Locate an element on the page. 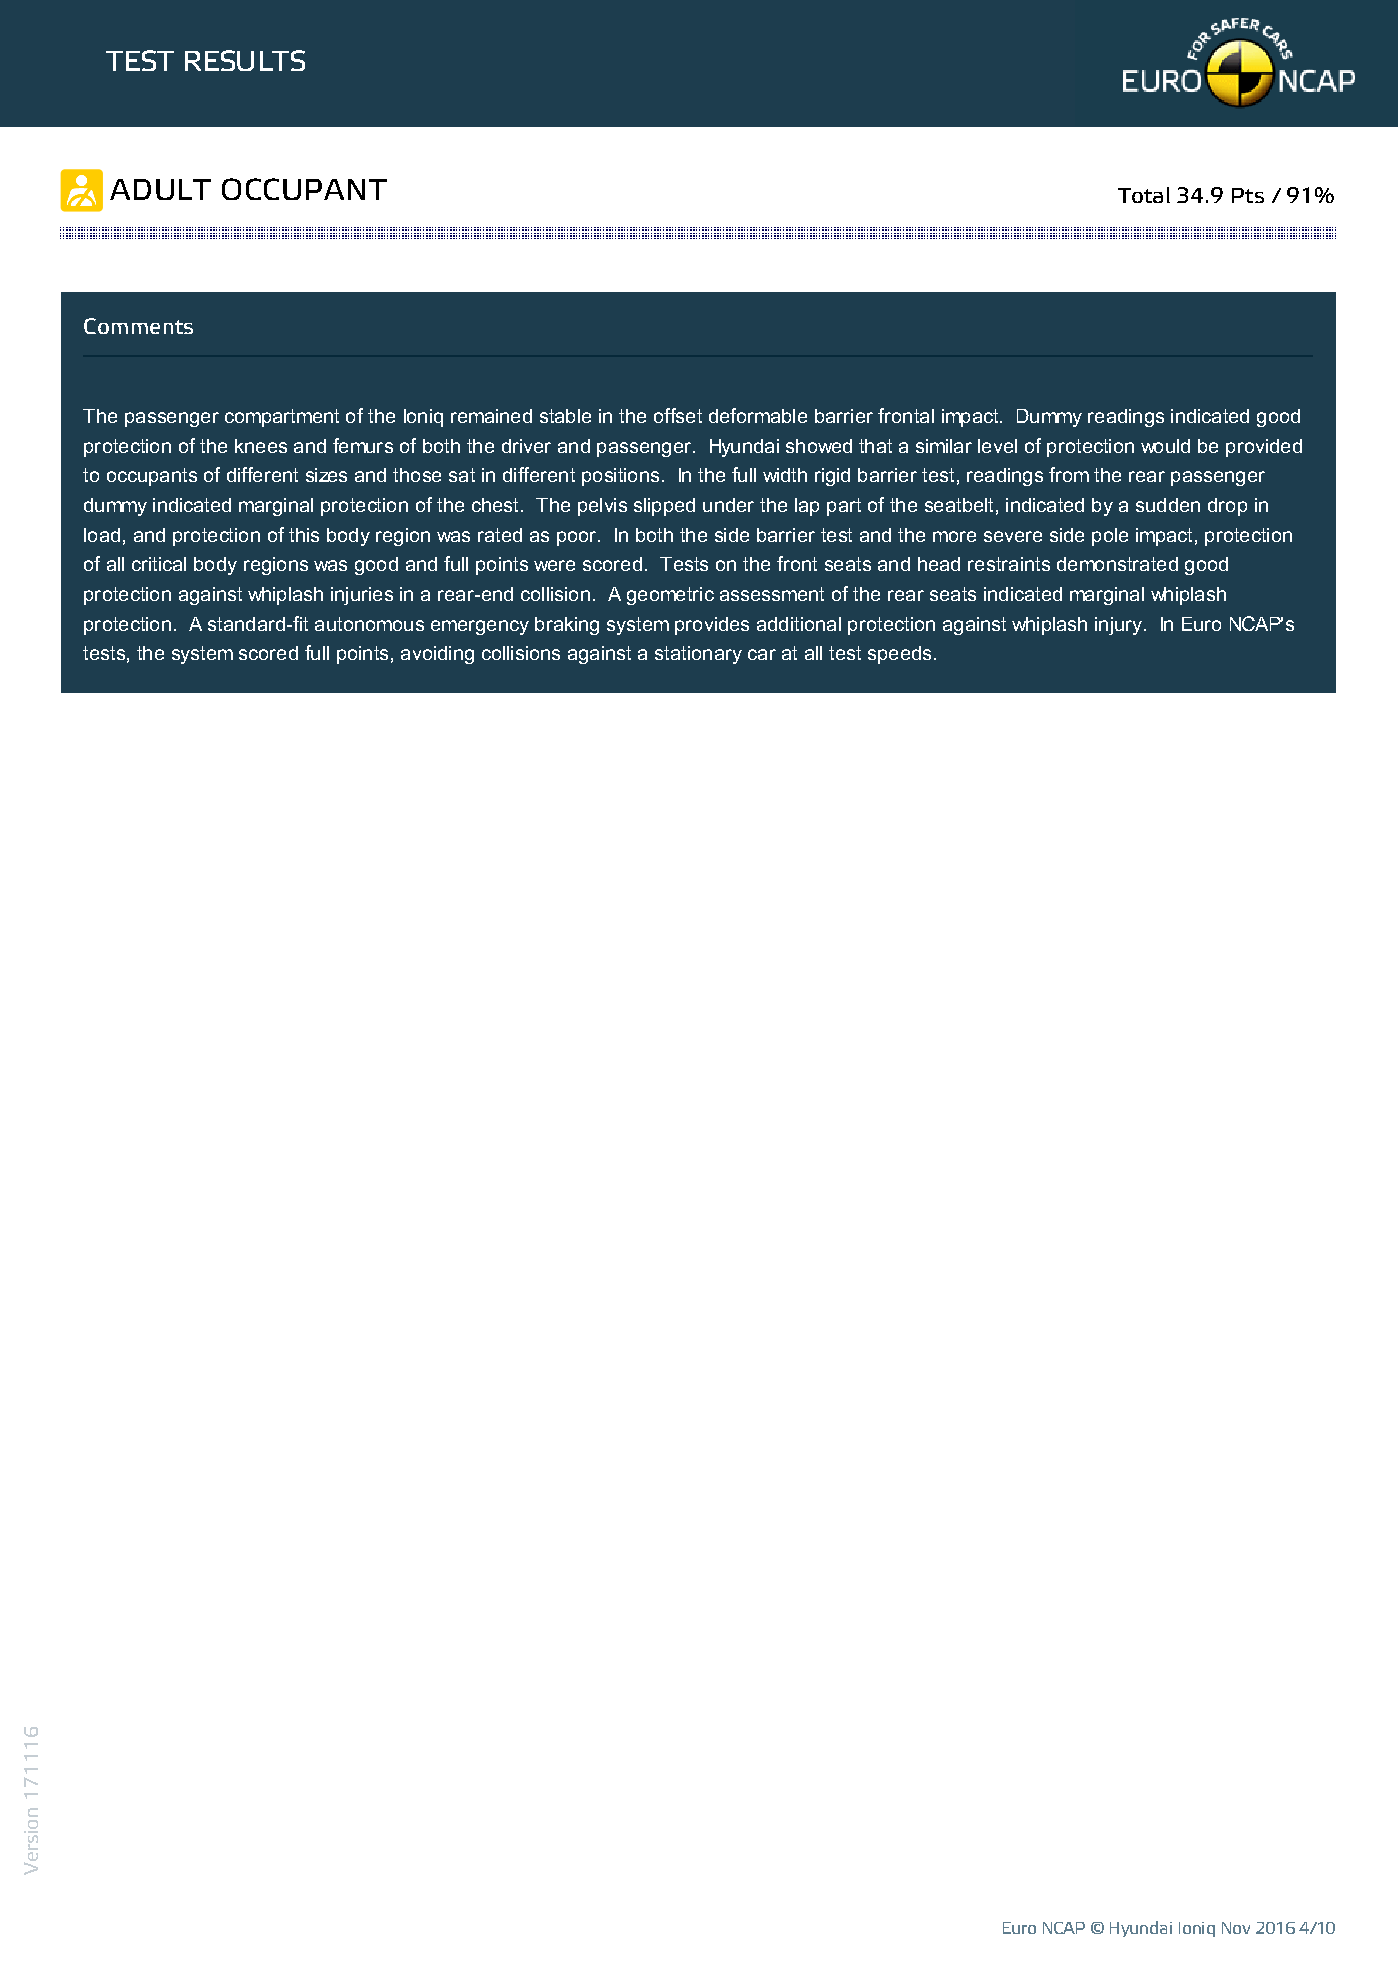  emergency is located at coordinates (480, 627).
